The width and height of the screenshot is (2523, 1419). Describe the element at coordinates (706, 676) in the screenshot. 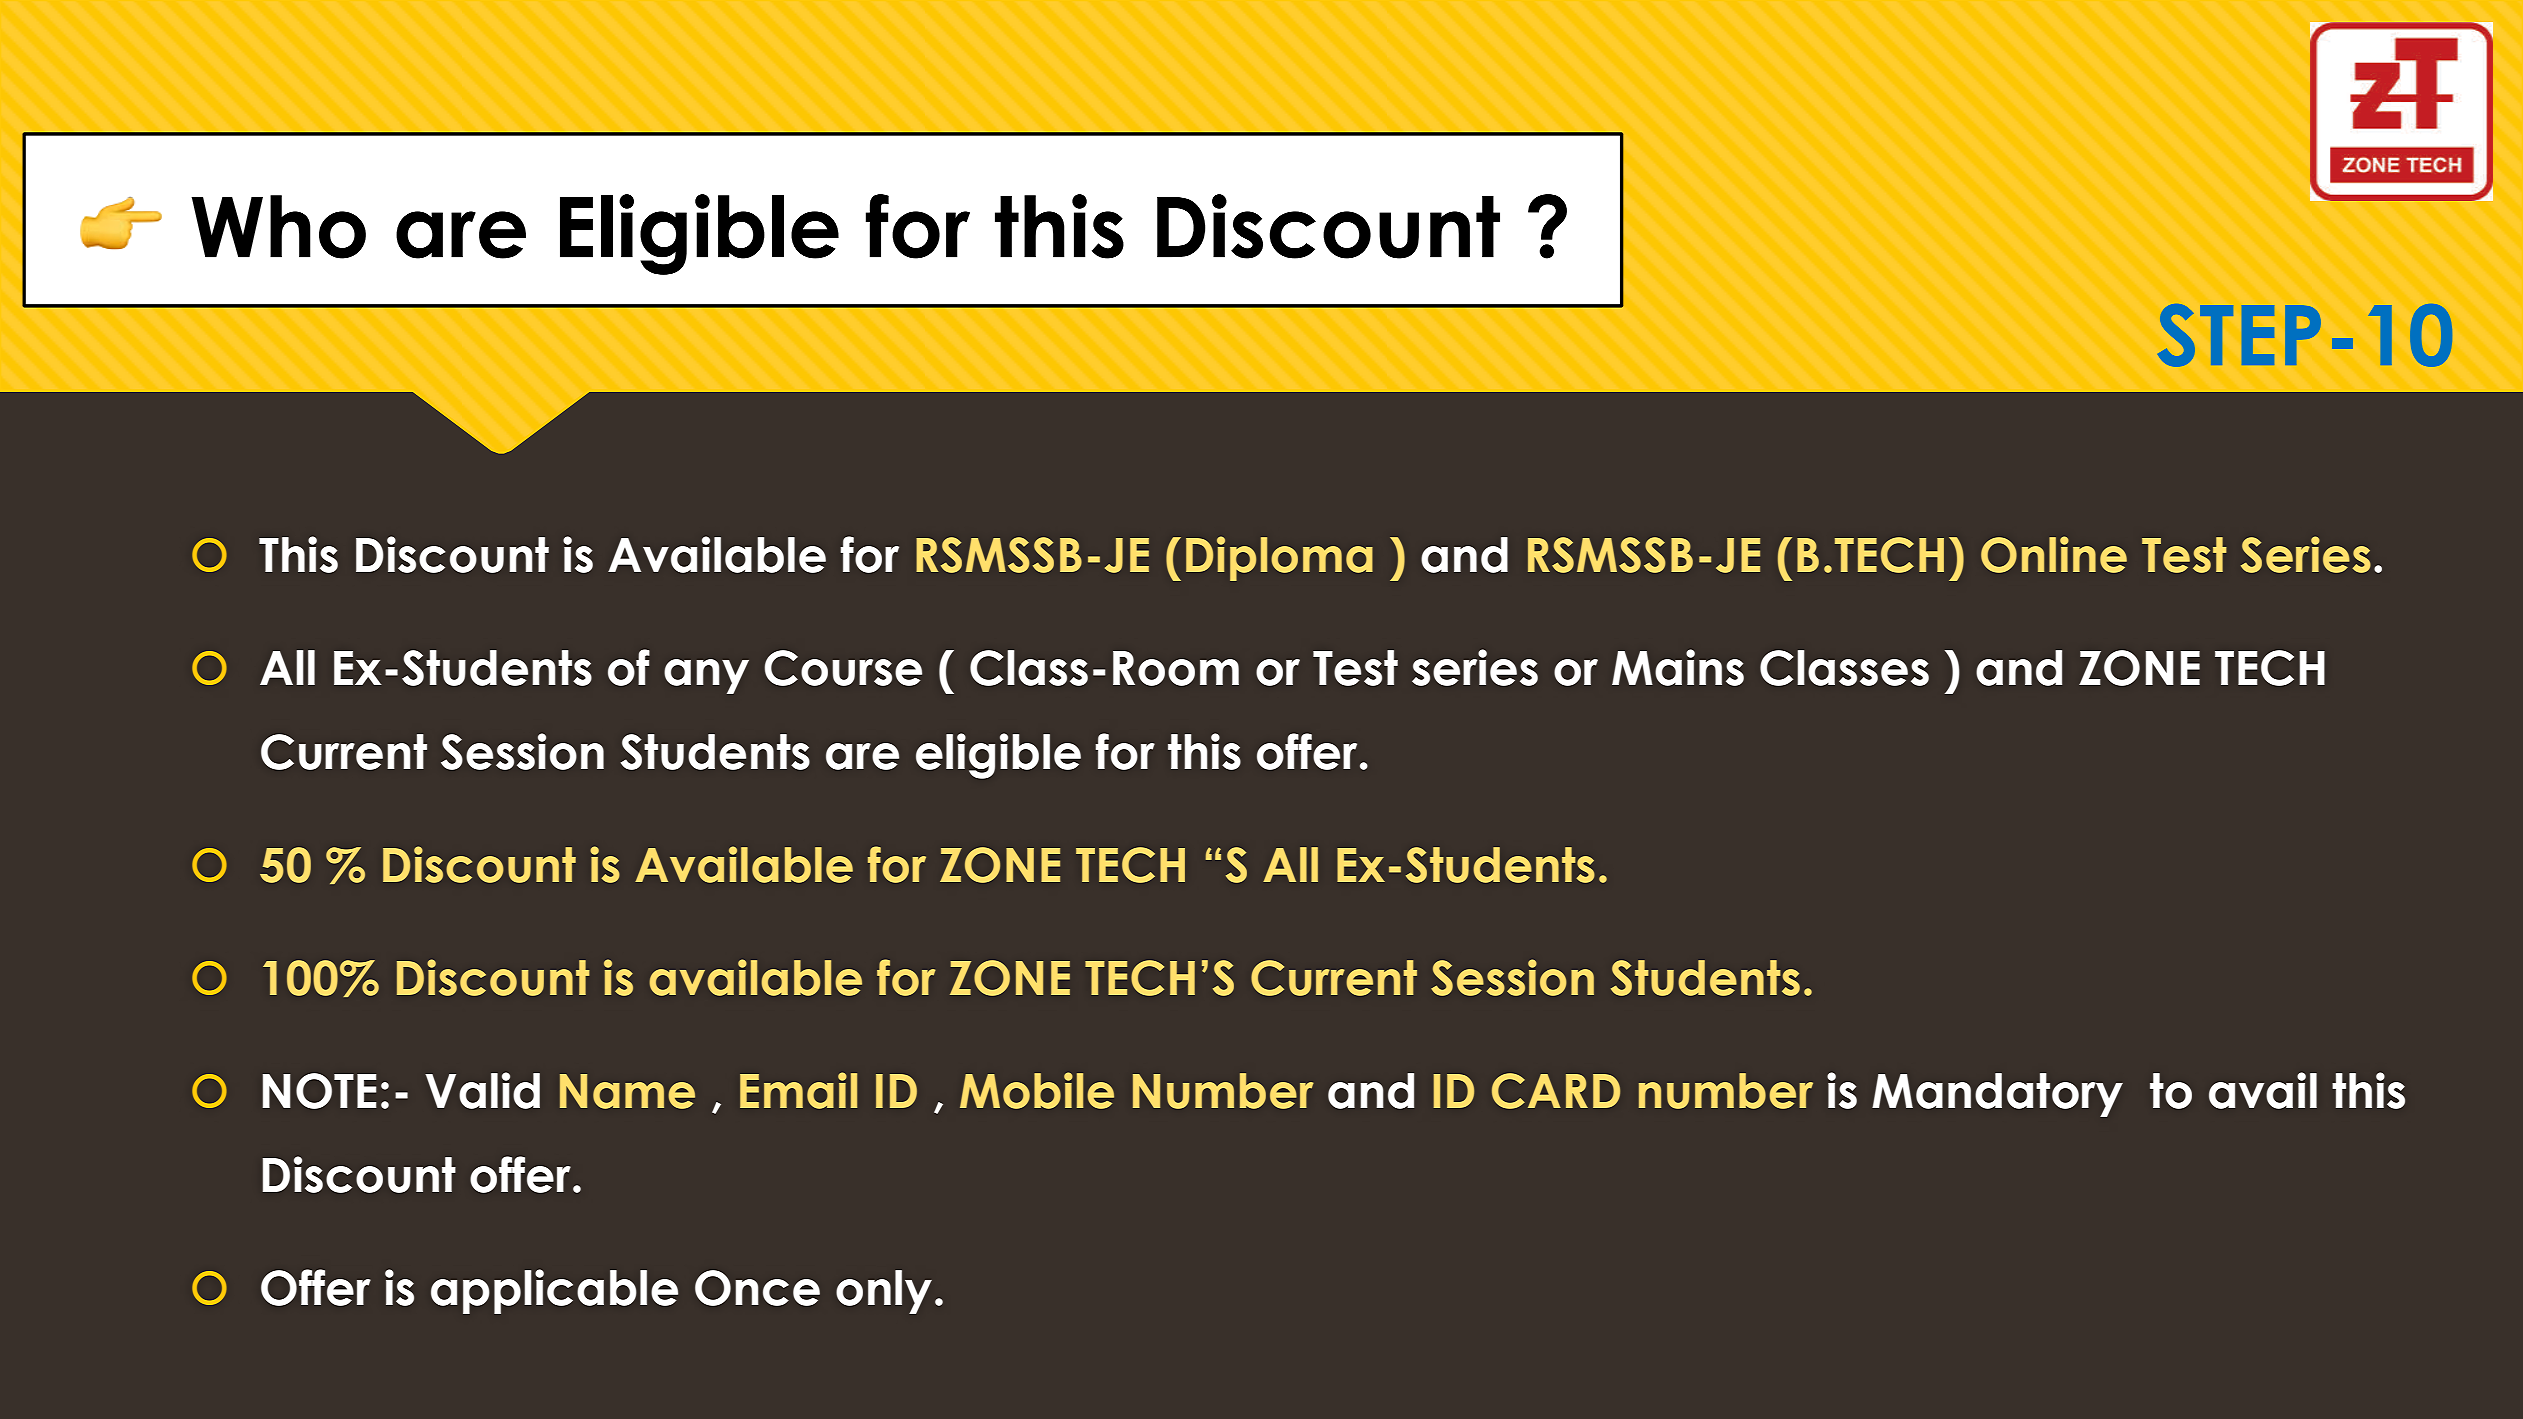

I see `any` at that location.
